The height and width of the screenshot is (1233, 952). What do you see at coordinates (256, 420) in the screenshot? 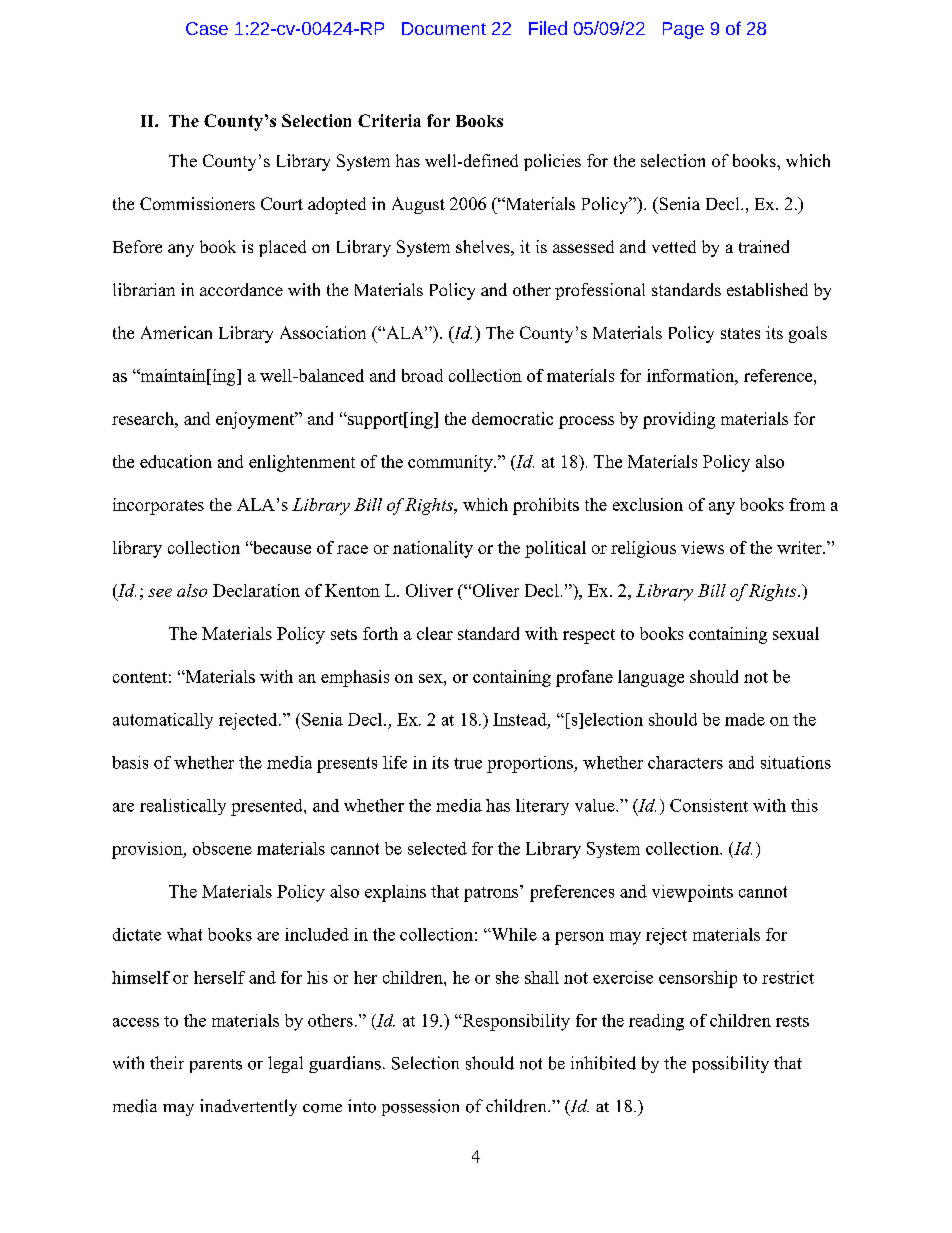
I see `enjoyment` at bounding box center [256, 420].
